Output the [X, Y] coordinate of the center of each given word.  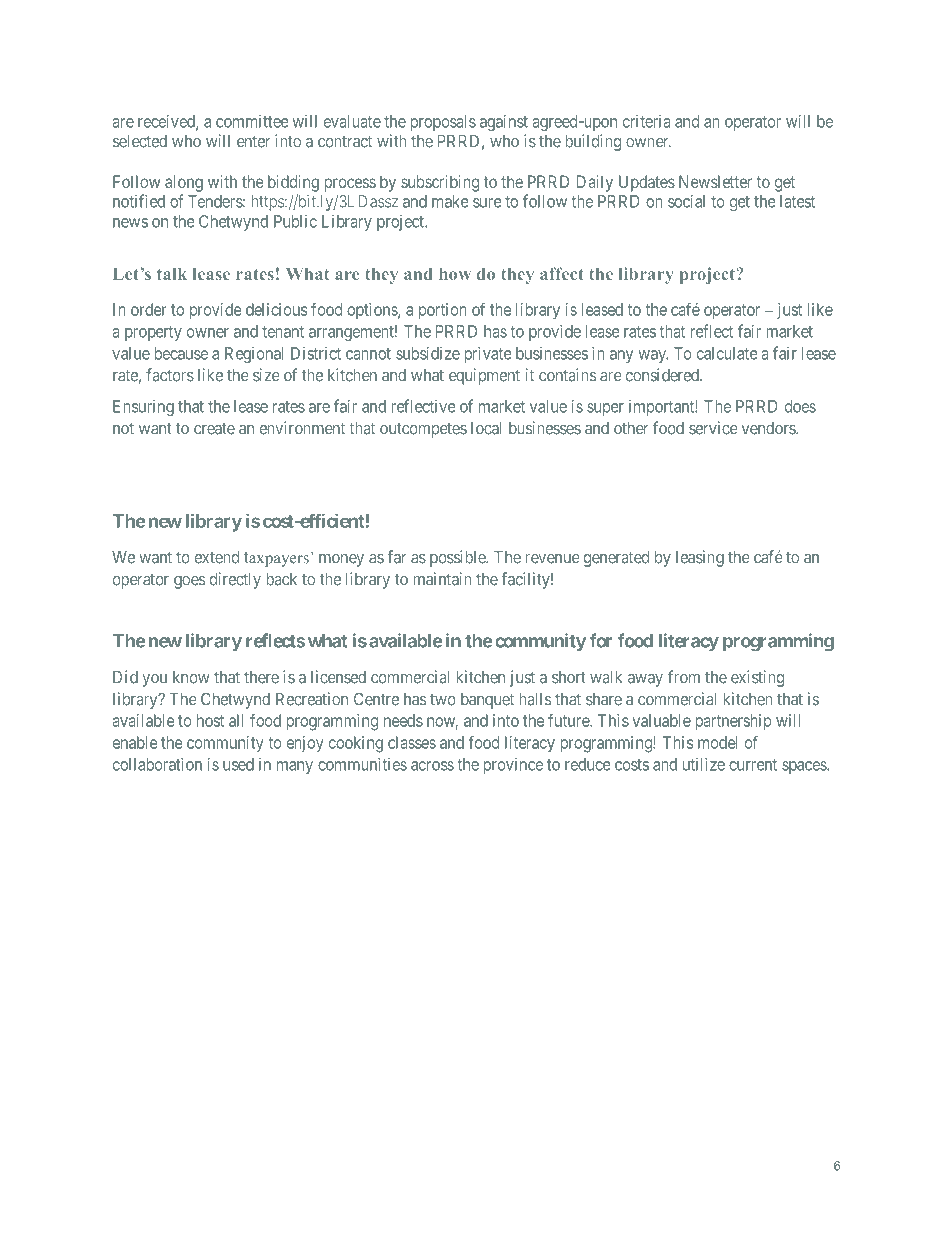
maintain [442, 579]
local [486, 428]
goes [189, 582]
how [455, 274]
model [717, 742]
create [214, 428]
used [238, 764]
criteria [647, 121]
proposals [443, 123]
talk [172, 274]
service [713, 428]
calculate [727, 353]
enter [253, 141]
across [432, 766]
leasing [700, 558]
